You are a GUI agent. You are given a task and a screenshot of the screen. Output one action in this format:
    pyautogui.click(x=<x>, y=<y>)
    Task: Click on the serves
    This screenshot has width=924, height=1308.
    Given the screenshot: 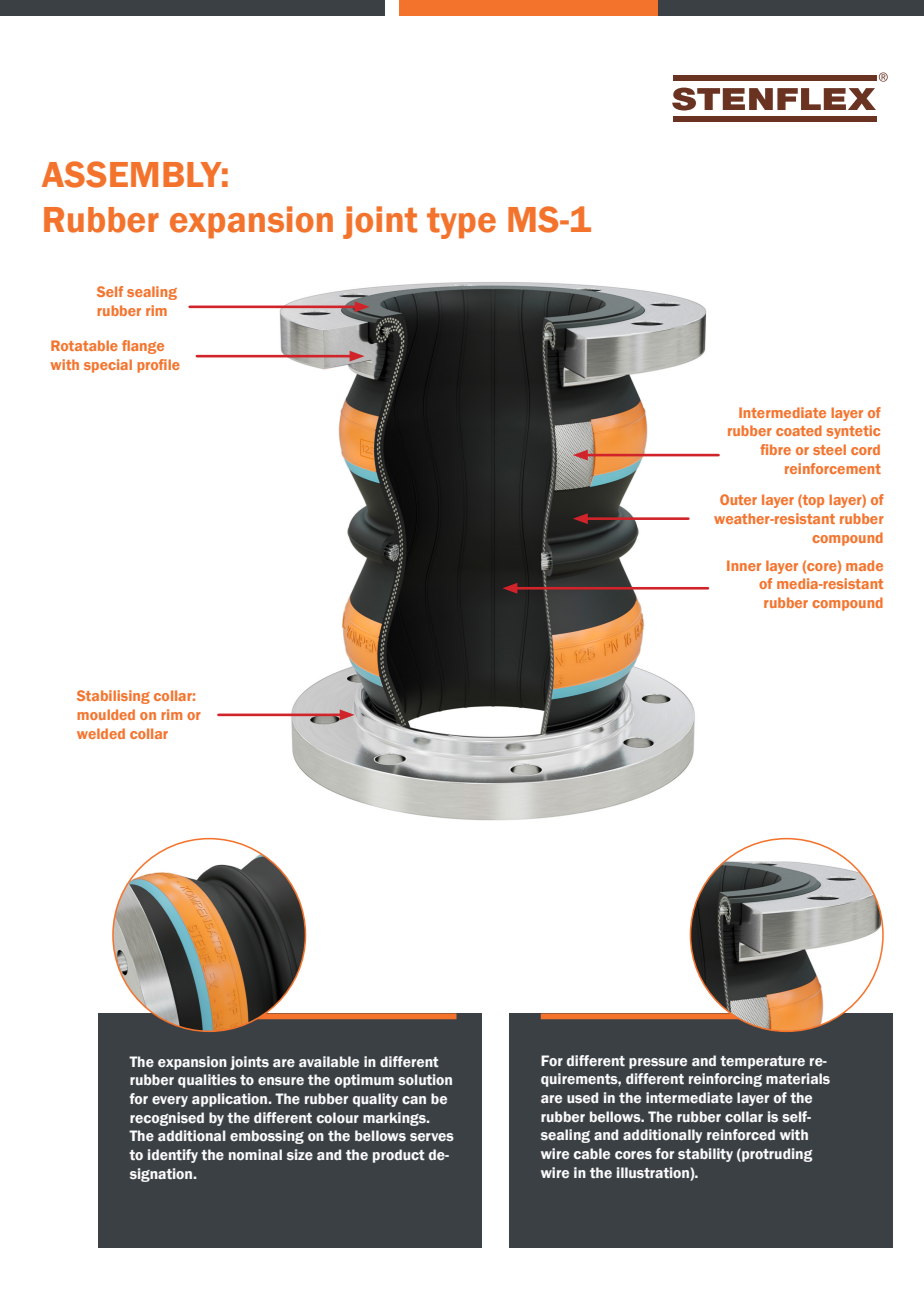 What is the action you would take?
    pyautogui.click(x=432, y=1137)
